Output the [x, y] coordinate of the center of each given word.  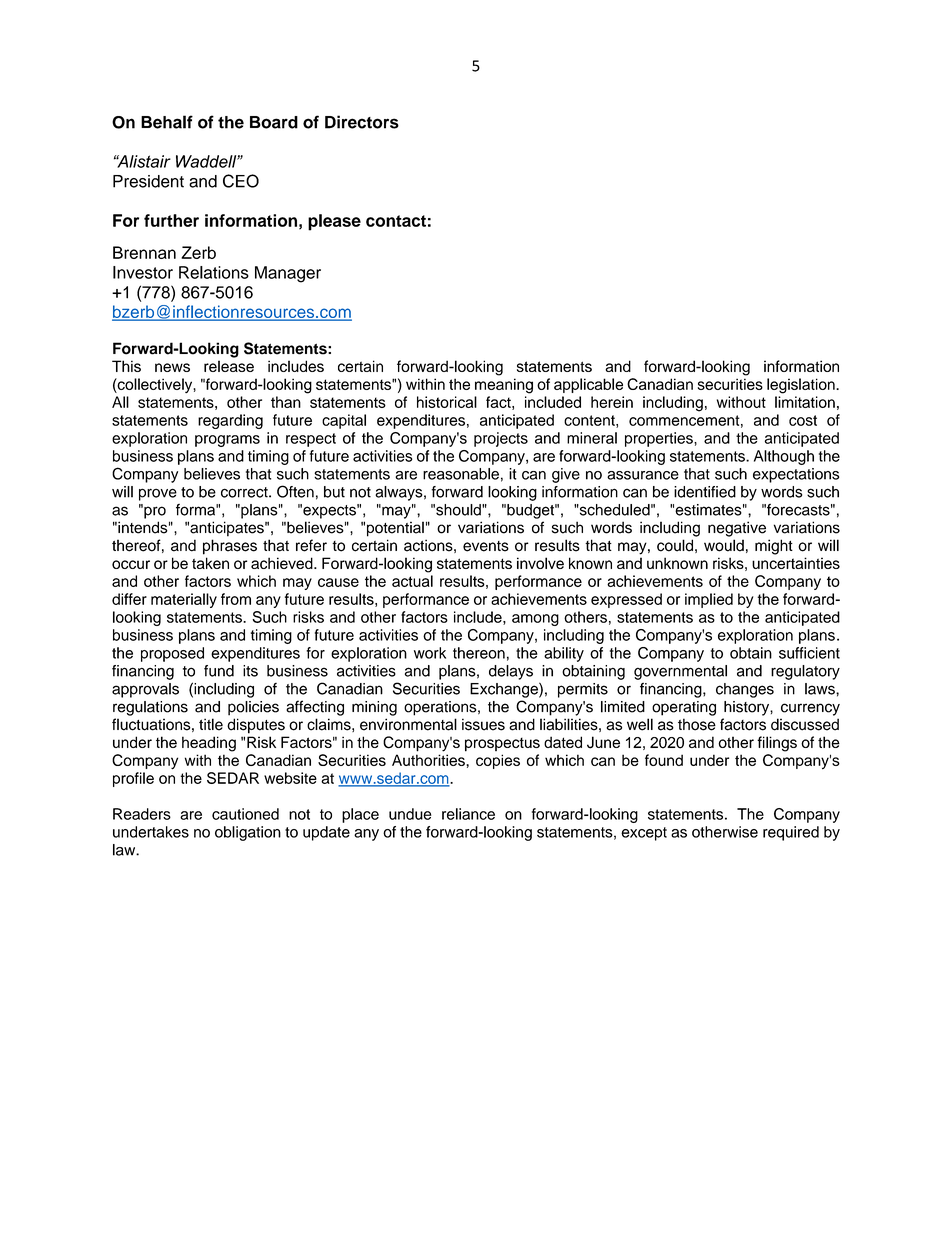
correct [245, 492]
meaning [504, 386]
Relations [214, 272]
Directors [362, 122]
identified [705, 492]
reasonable [461, 474]
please [334, 222]
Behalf [167, 122]
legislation [802, 386]
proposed [172, 654]
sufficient [809, 653]
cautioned [245, 814]
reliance [468, 814]
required [791, 833]
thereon [479, 653]
